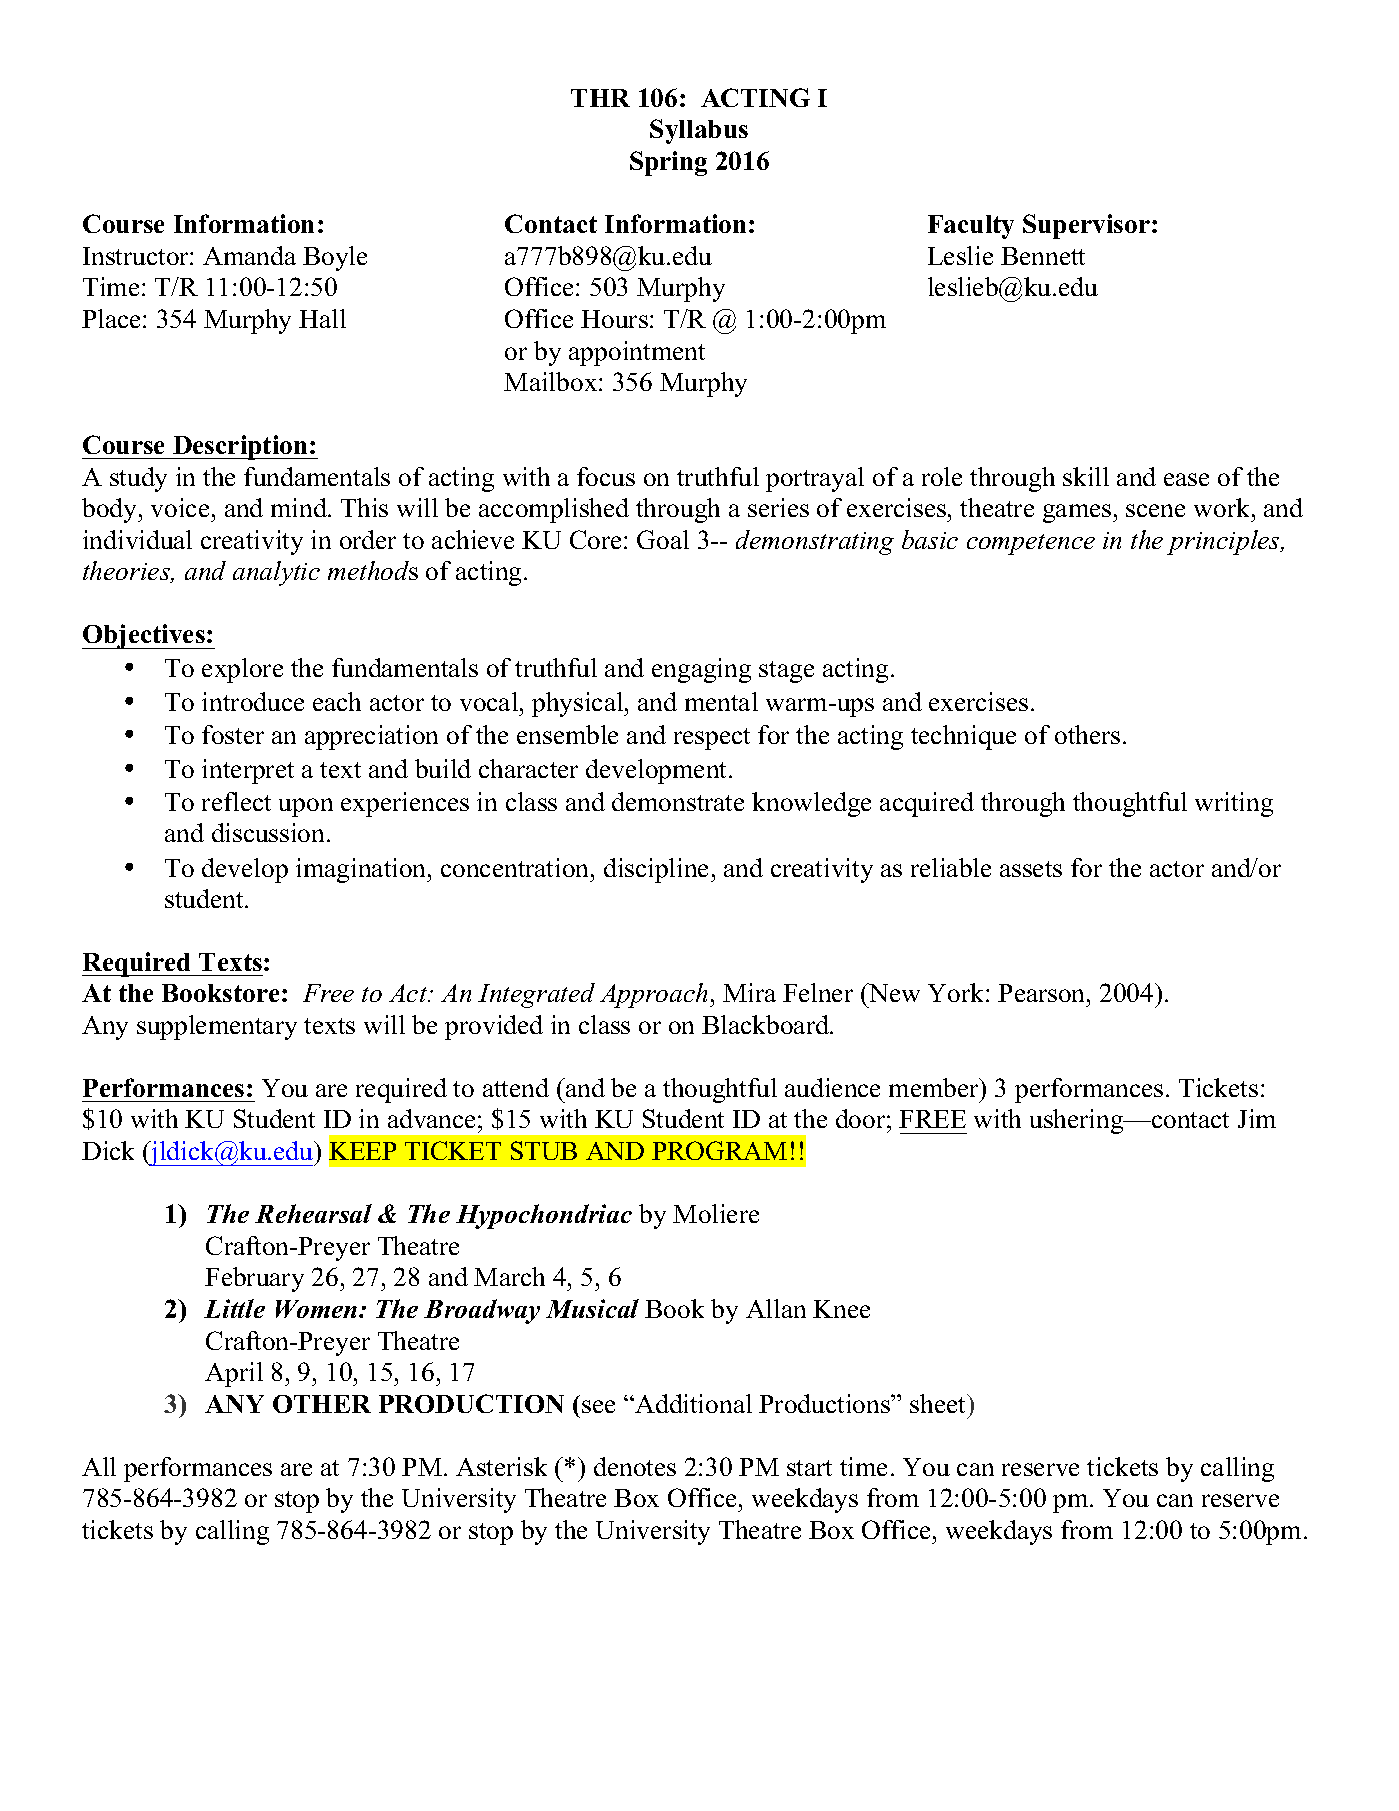 This document has width=1399, height=1811. What do you see at coordinates (668, 163) in the document?
I see `Spring` at bounding box center [668, 163].
